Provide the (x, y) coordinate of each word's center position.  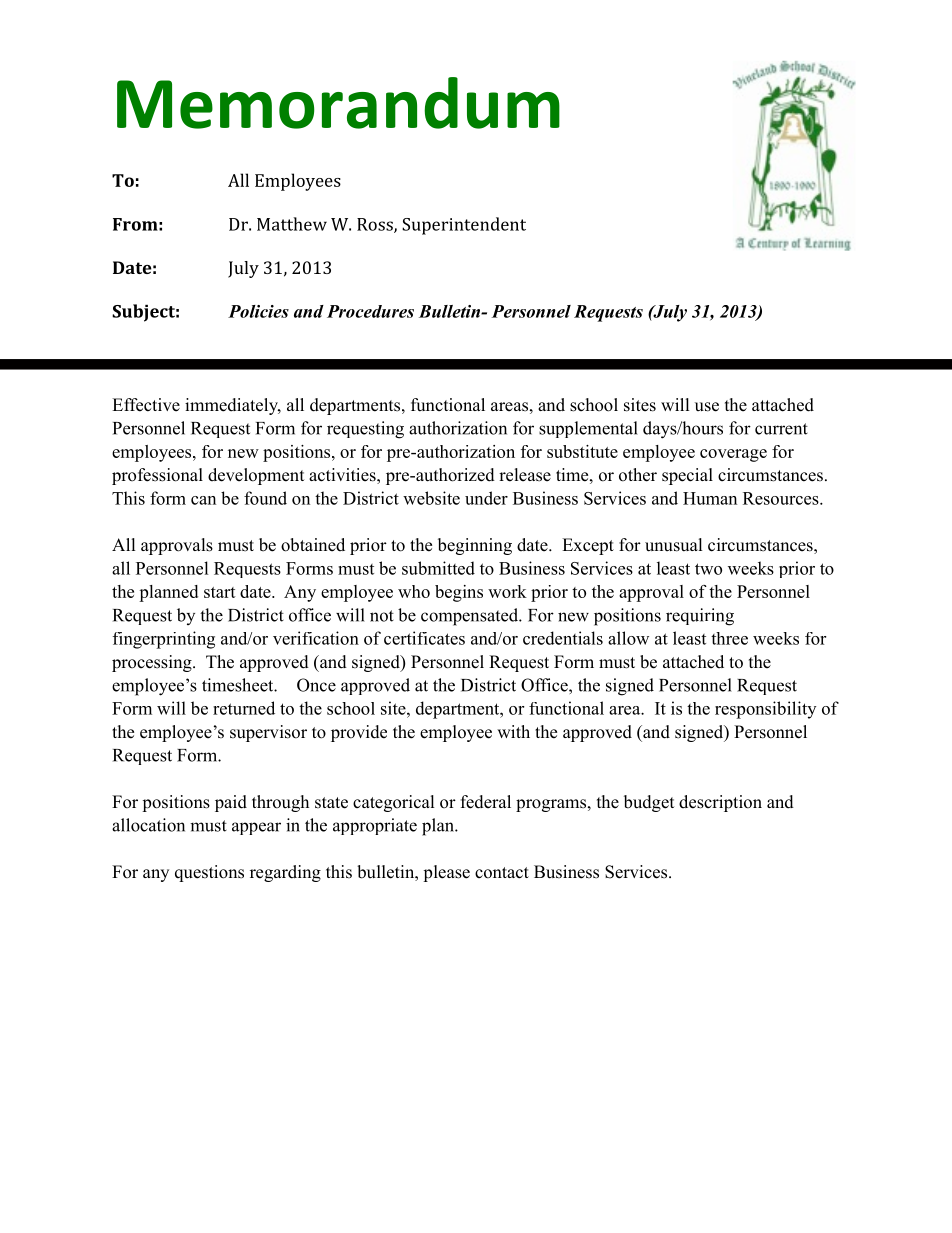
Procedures (370, 311)
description (720, 803)
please (446, 873)
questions (209, 873)
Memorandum (338, 103)
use (707, 407)
